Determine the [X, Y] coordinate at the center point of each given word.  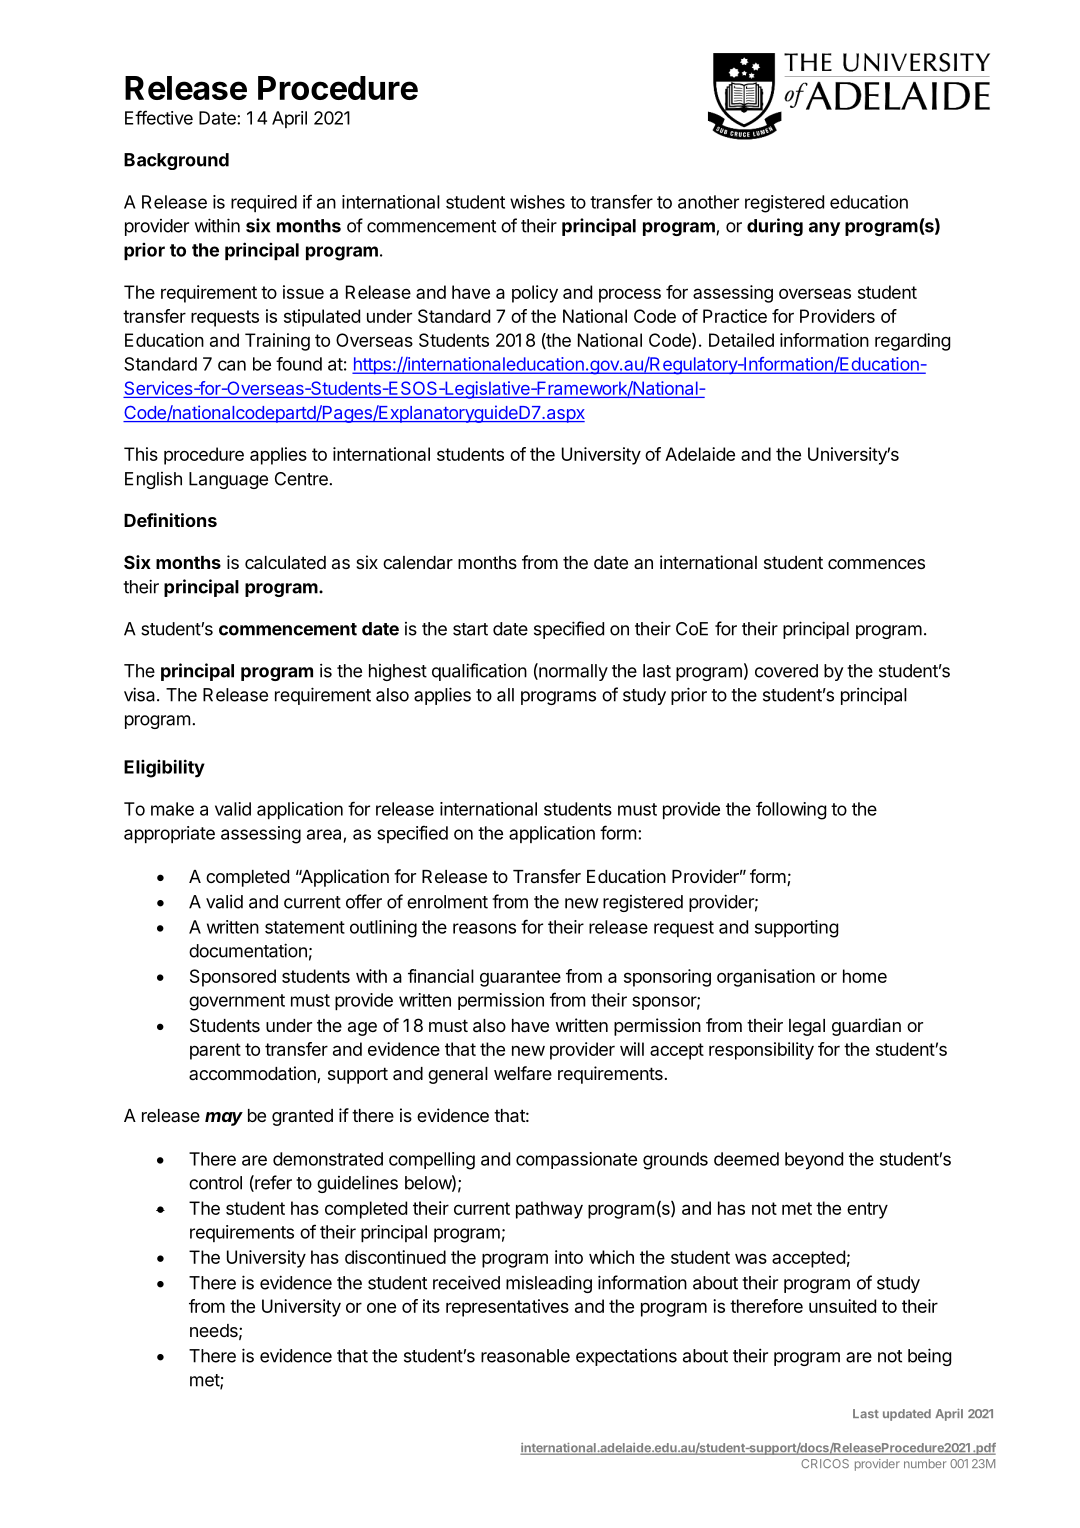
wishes [537, 202]
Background [176, 161]
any [824, 229]
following [791, 810]
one [381, 1307]
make [172, 809]
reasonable [525, 1356]
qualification [479, 672]
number [925, 1463]
